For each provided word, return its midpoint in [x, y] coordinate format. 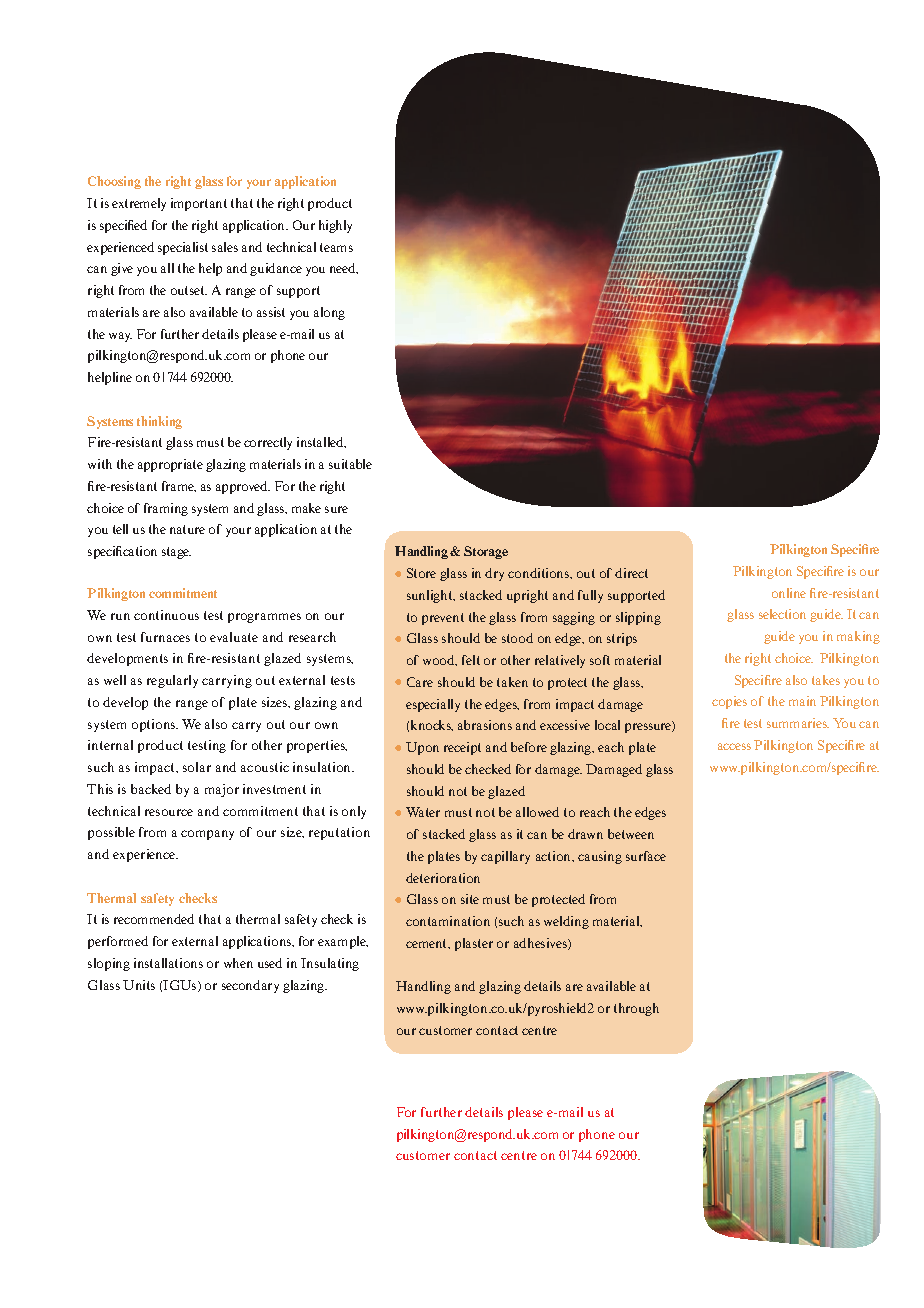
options [155, 725]
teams [336, 247]
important [199, 204]
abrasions [485, 725]
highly [335, 226]
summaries [798, 723]
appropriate [170, 465]
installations [168, 963]
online [789, 593]
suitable [350, 464]
